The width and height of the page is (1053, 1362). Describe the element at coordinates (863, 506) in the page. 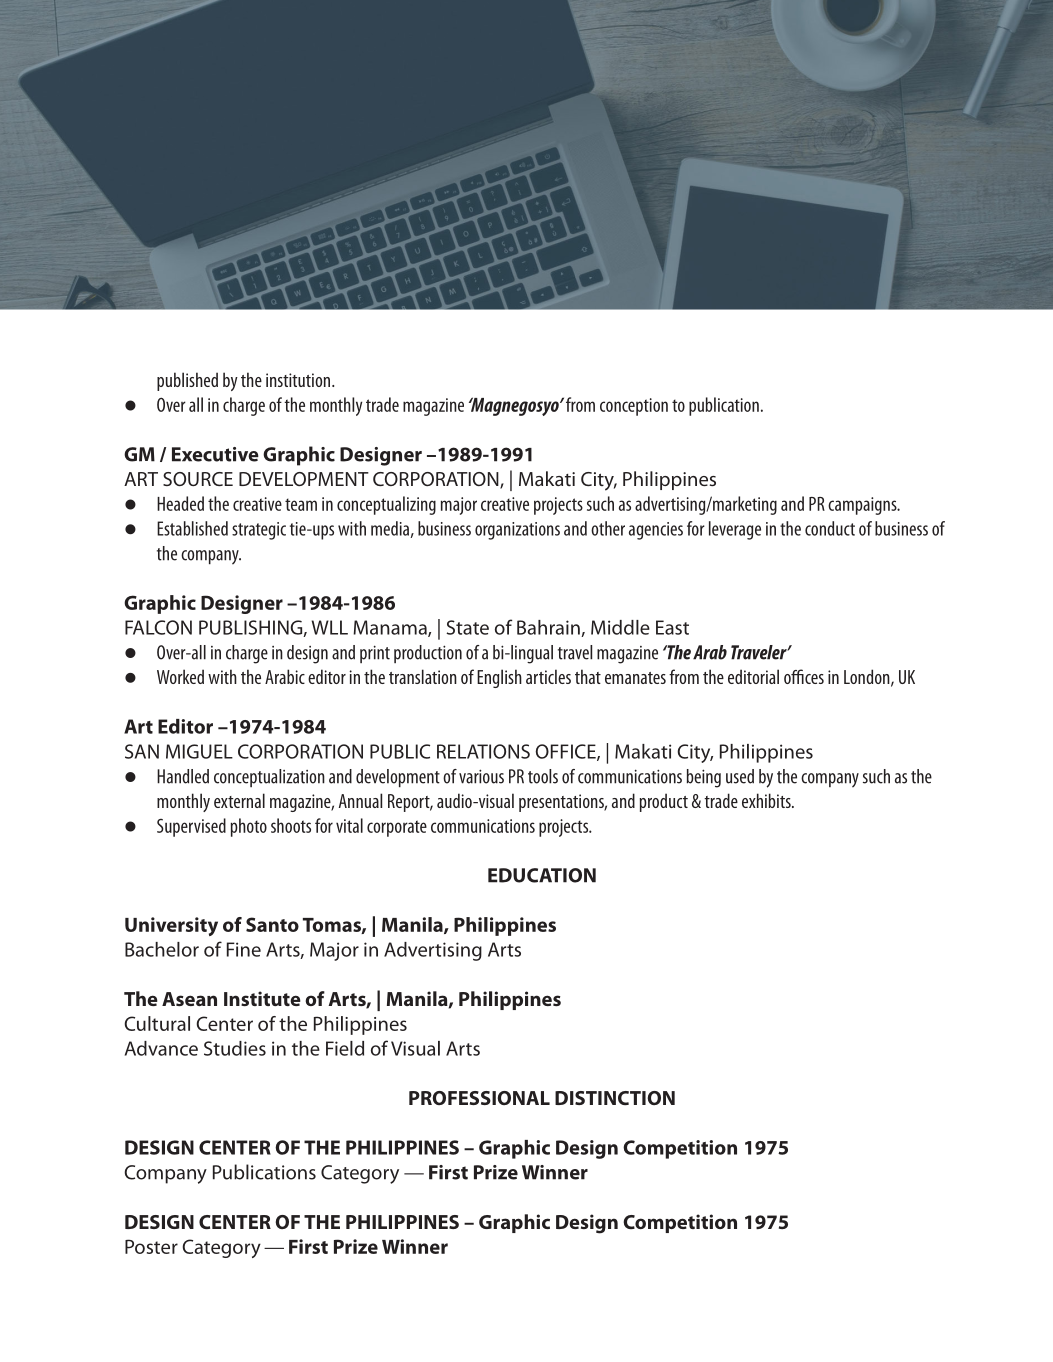

I see `campaigns` at that location.
